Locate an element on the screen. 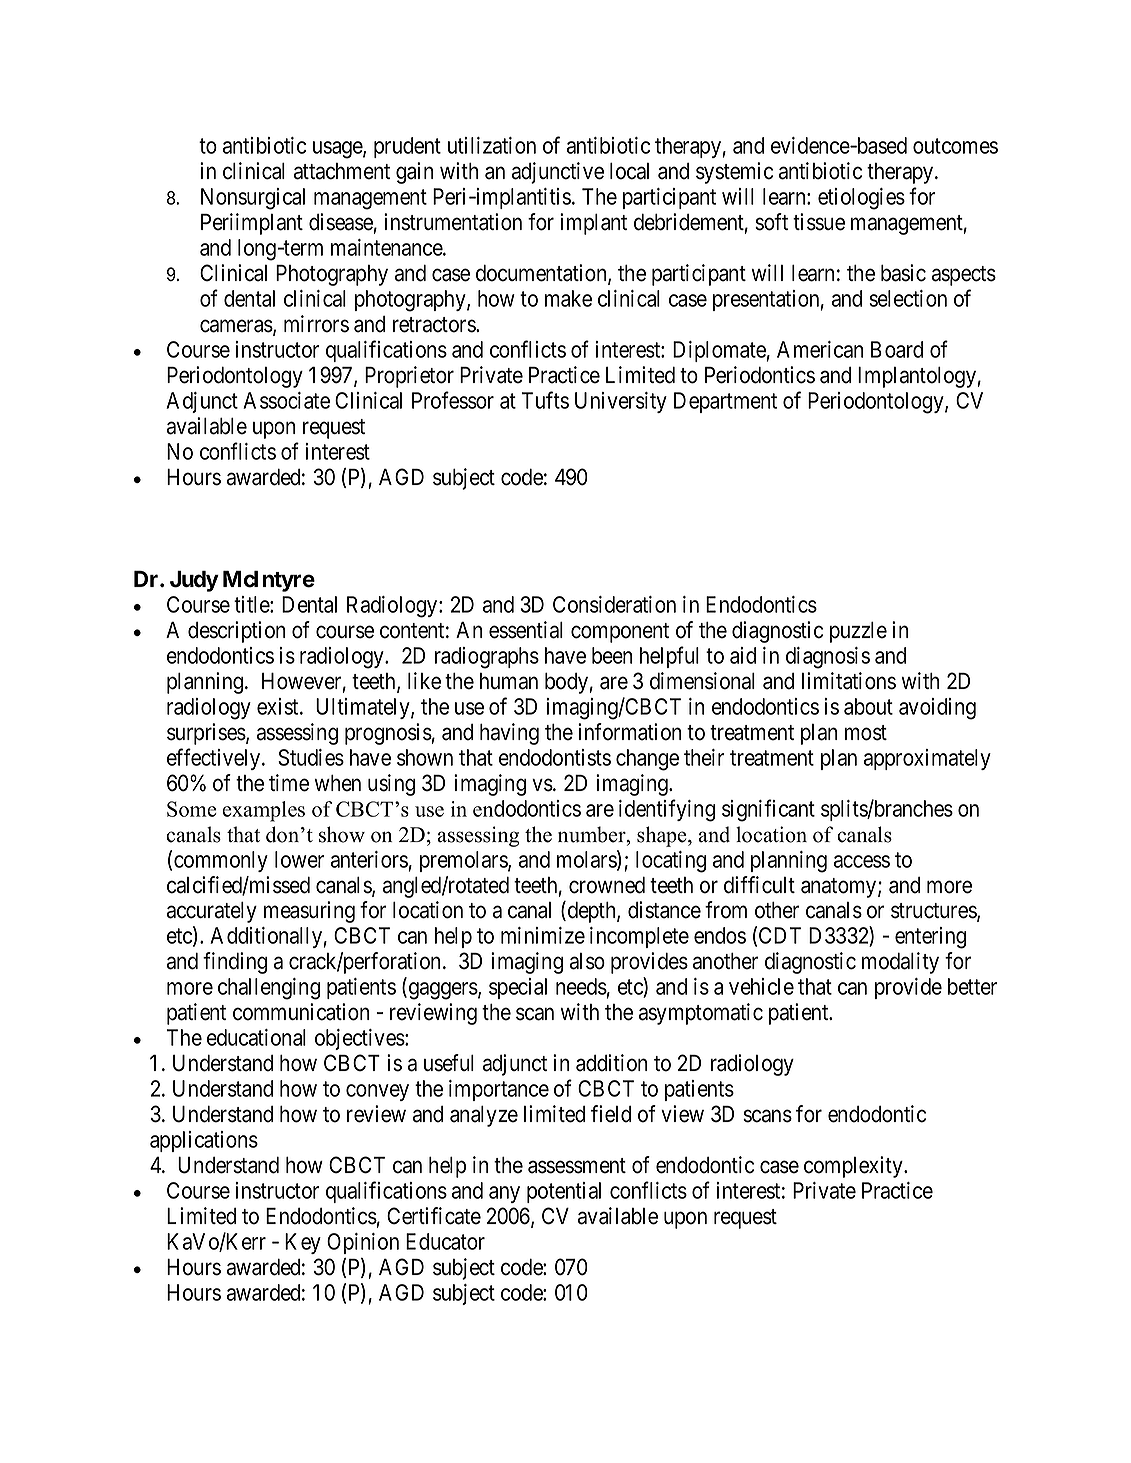 The height and width of the screenshot is (1463, 1131). Consideration is located at coordinates (614, 604).
